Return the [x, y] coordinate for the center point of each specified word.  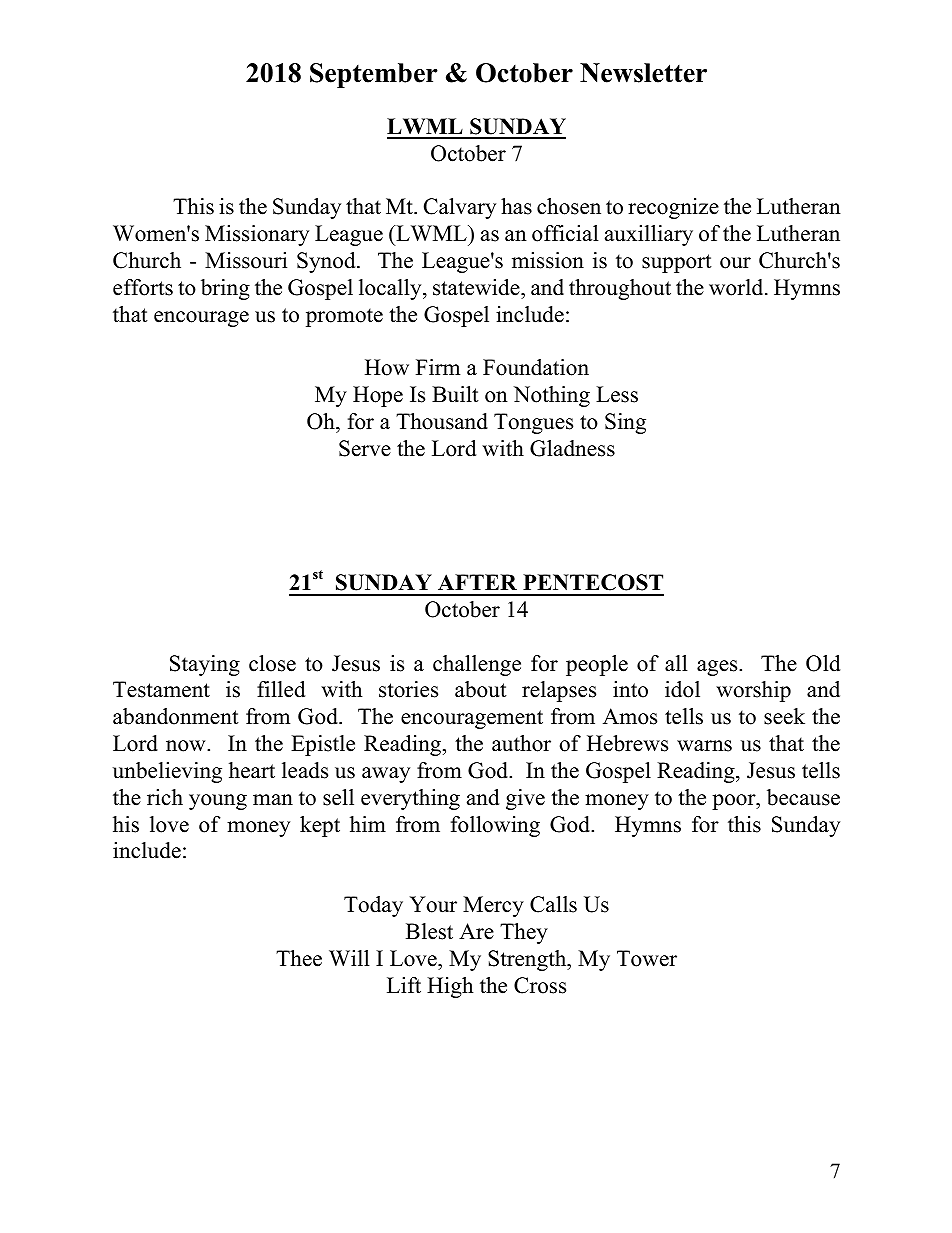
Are [476, 931]
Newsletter [643, 73]
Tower [647, 958]
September [374, 75]
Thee [299, 958]
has [516, 206]
